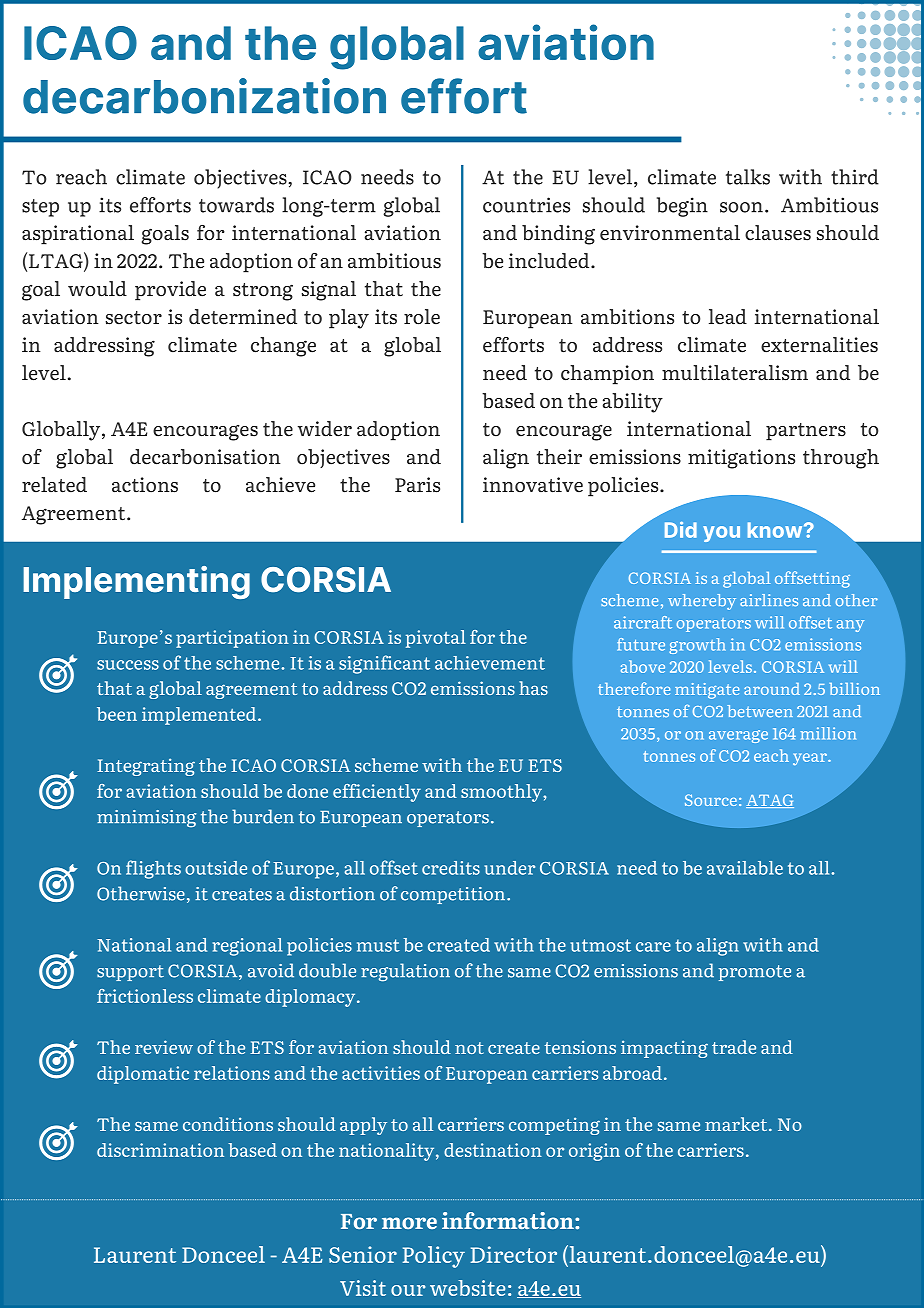  What do you see at coordinates (153, 869) in the image?
I see `flights` at bounding box center [153, 869].
